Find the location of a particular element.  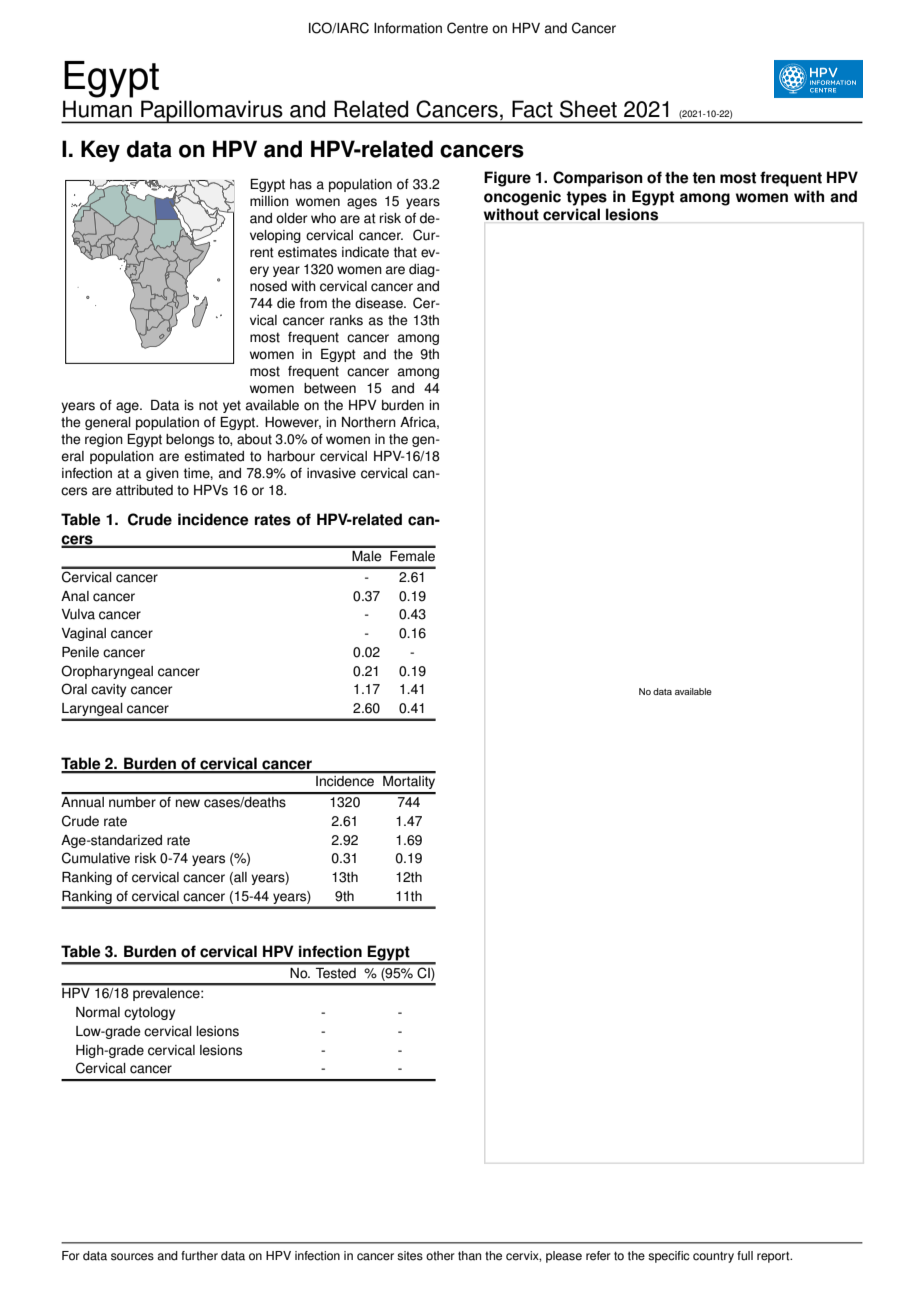

die is located at coordinates (286, 303).
